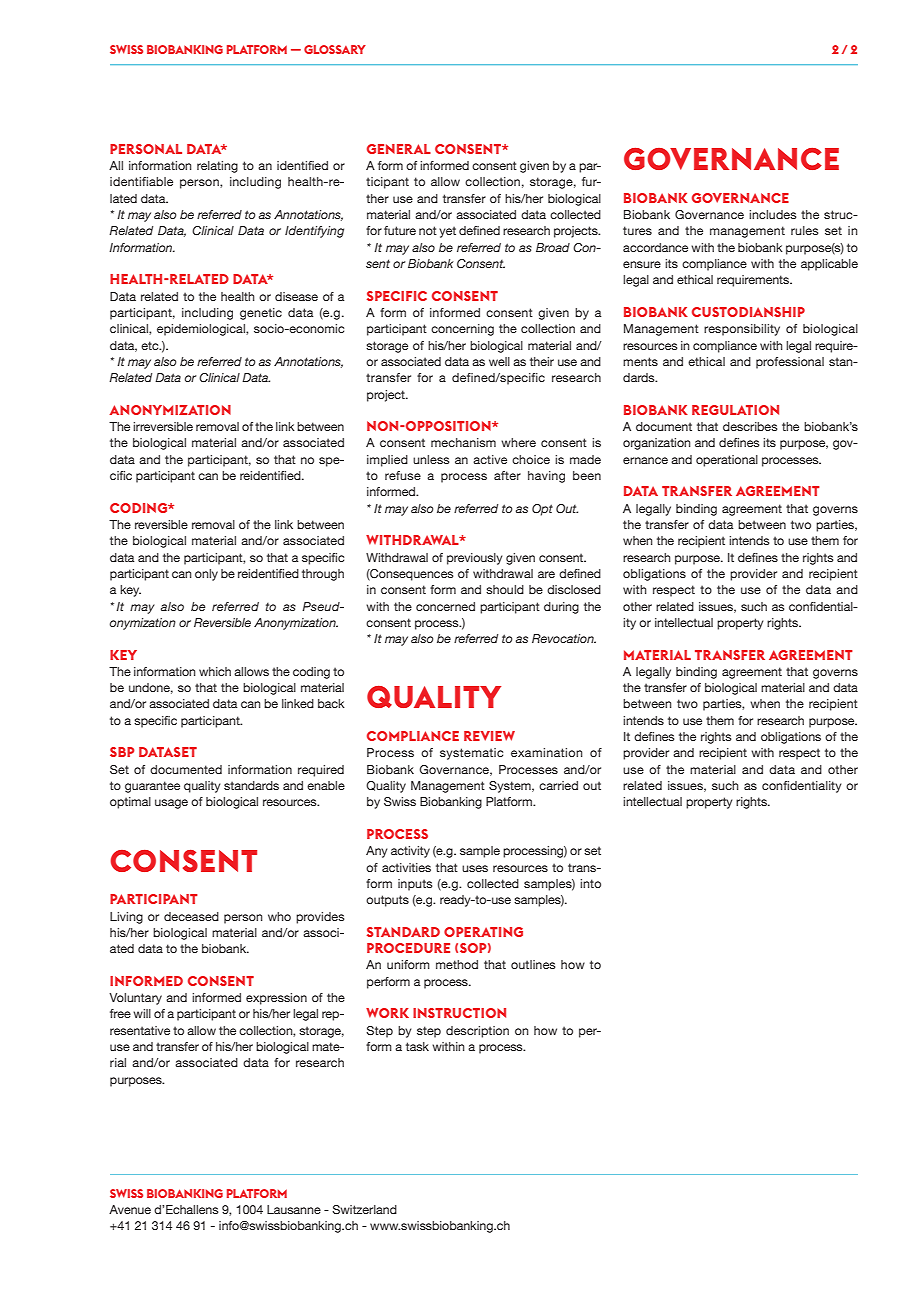  Describe the element at coordinates (202, 330) in the document. I see `epidemiological` at that location.
